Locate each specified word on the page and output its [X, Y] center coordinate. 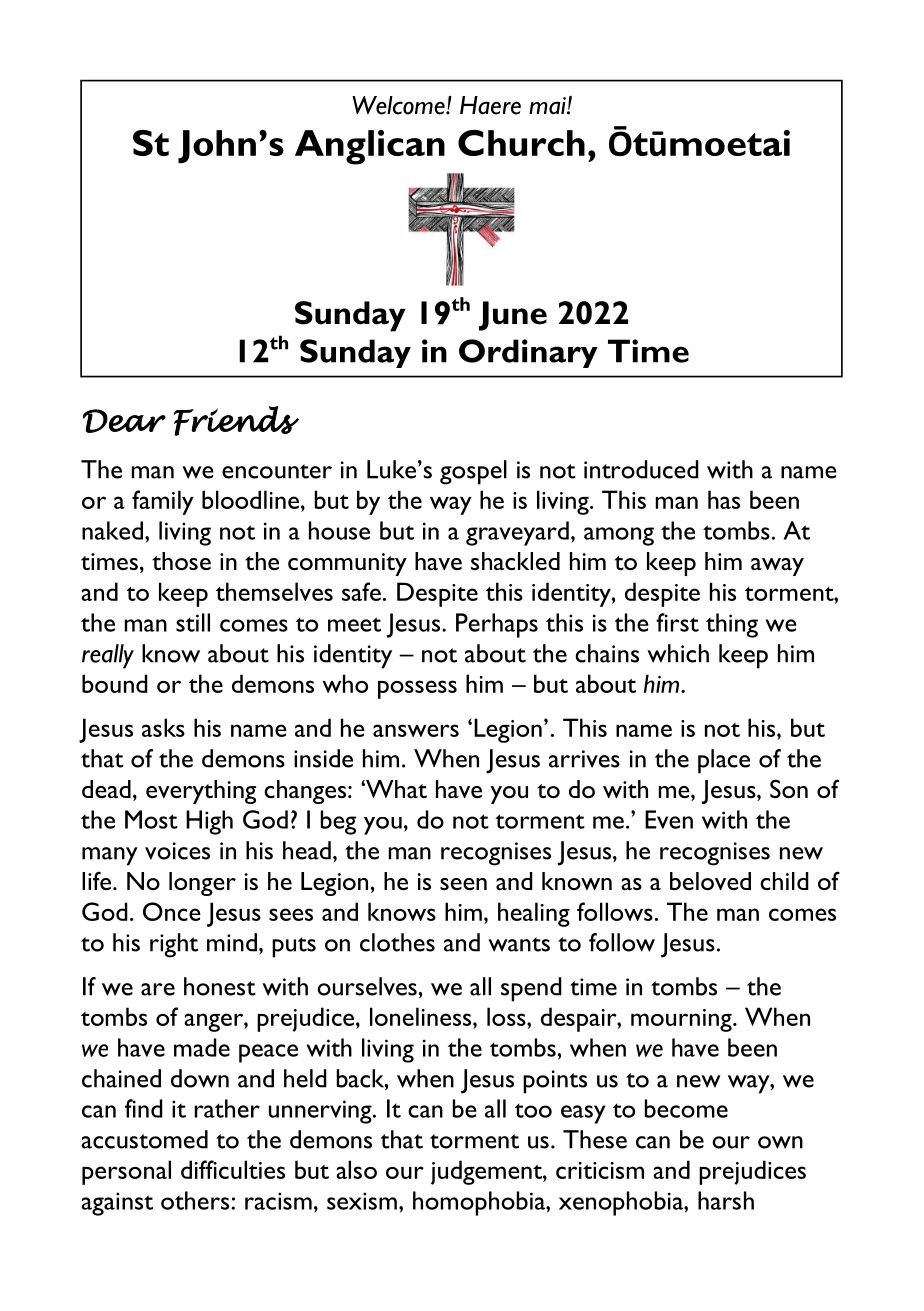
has [724, 499]
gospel [473, 472]
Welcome [399, 105]
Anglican [370, 147]
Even [669, 819]
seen [463, 884]
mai [548, 106]
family [163, 502]
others [196, 1200]
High [209, 822]
